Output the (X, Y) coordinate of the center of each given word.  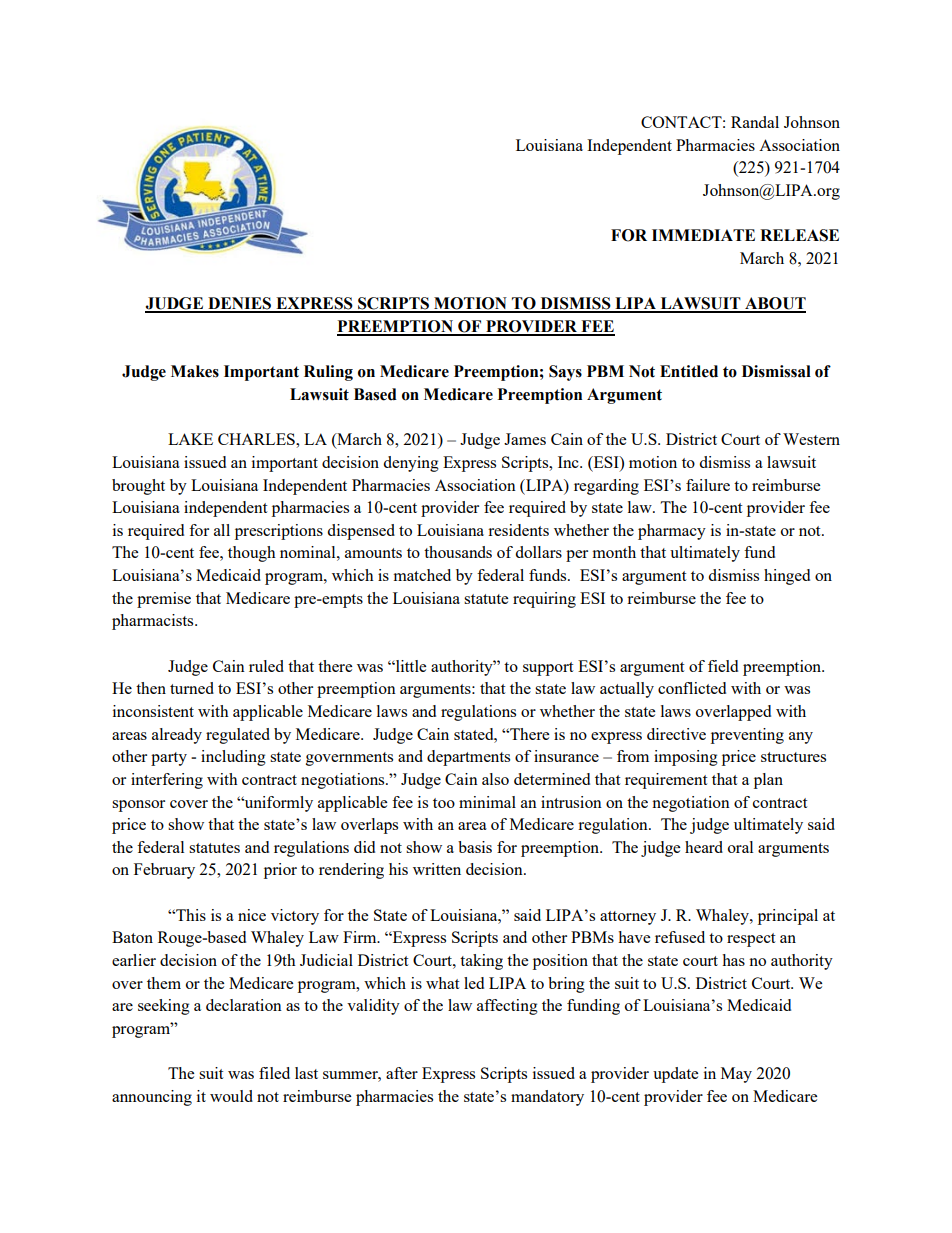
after (402, 1073)
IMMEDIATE (703, 235)
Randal (755, 122)
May (736, 1075)
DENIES (240, 304)
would (231, 1096)
